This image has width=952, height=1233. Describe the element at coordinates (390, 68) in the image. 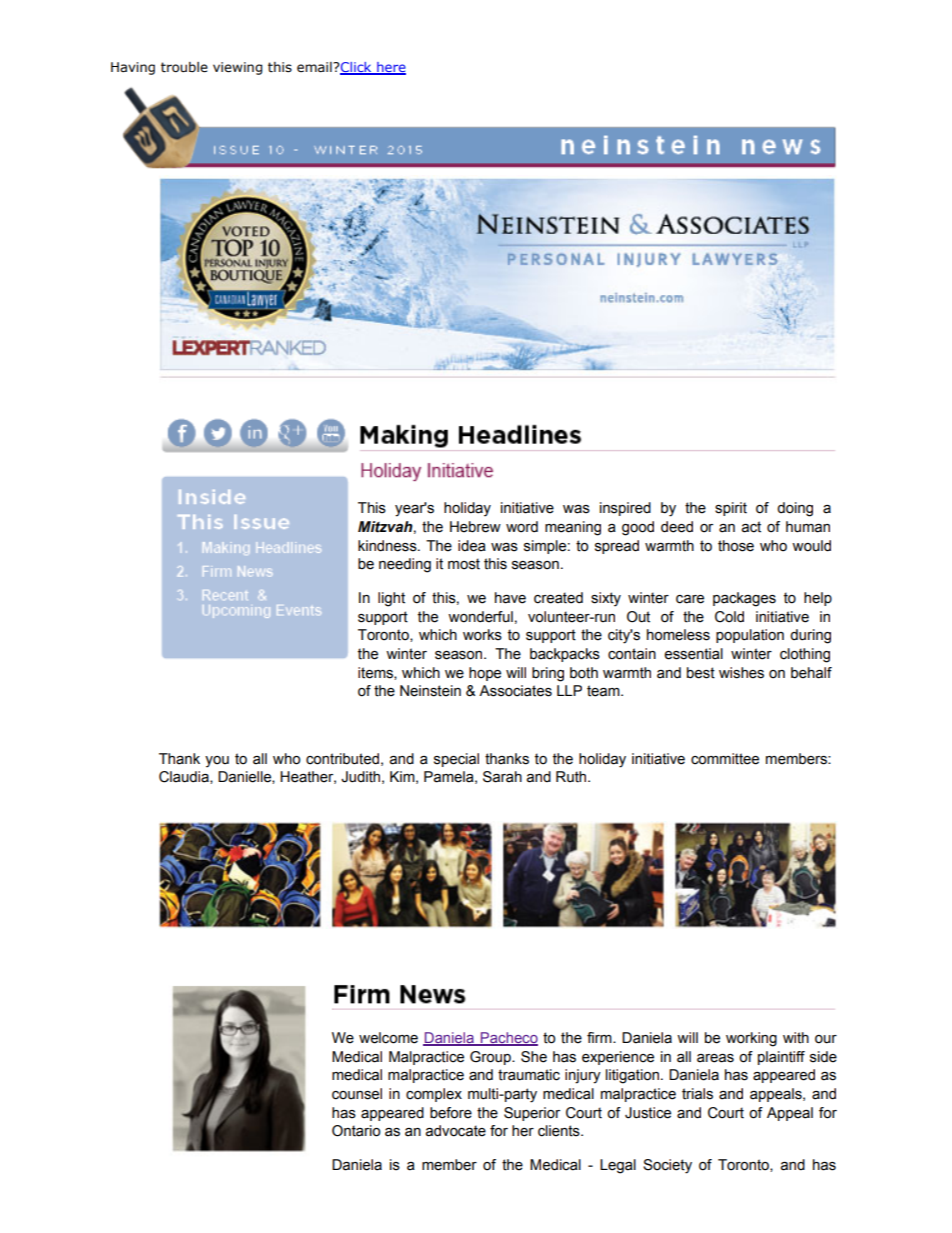

I see `here` at that location.
